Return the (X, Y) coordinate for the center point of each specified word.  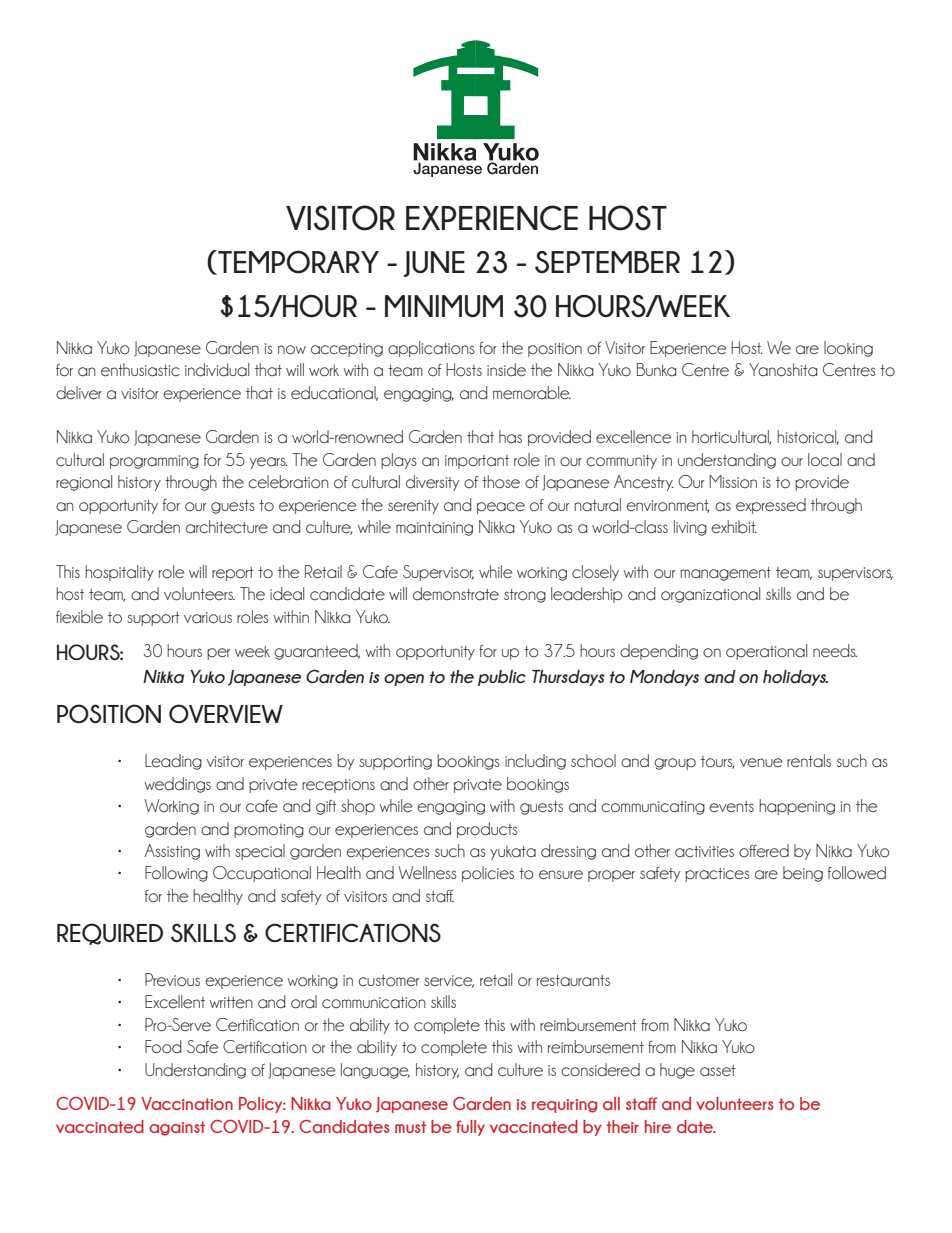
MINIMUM (444, 306)
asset (718, 1071)
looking (848, 349)
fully (470, 1128)
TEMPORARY (297, 262)
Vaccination (187, 1103)
